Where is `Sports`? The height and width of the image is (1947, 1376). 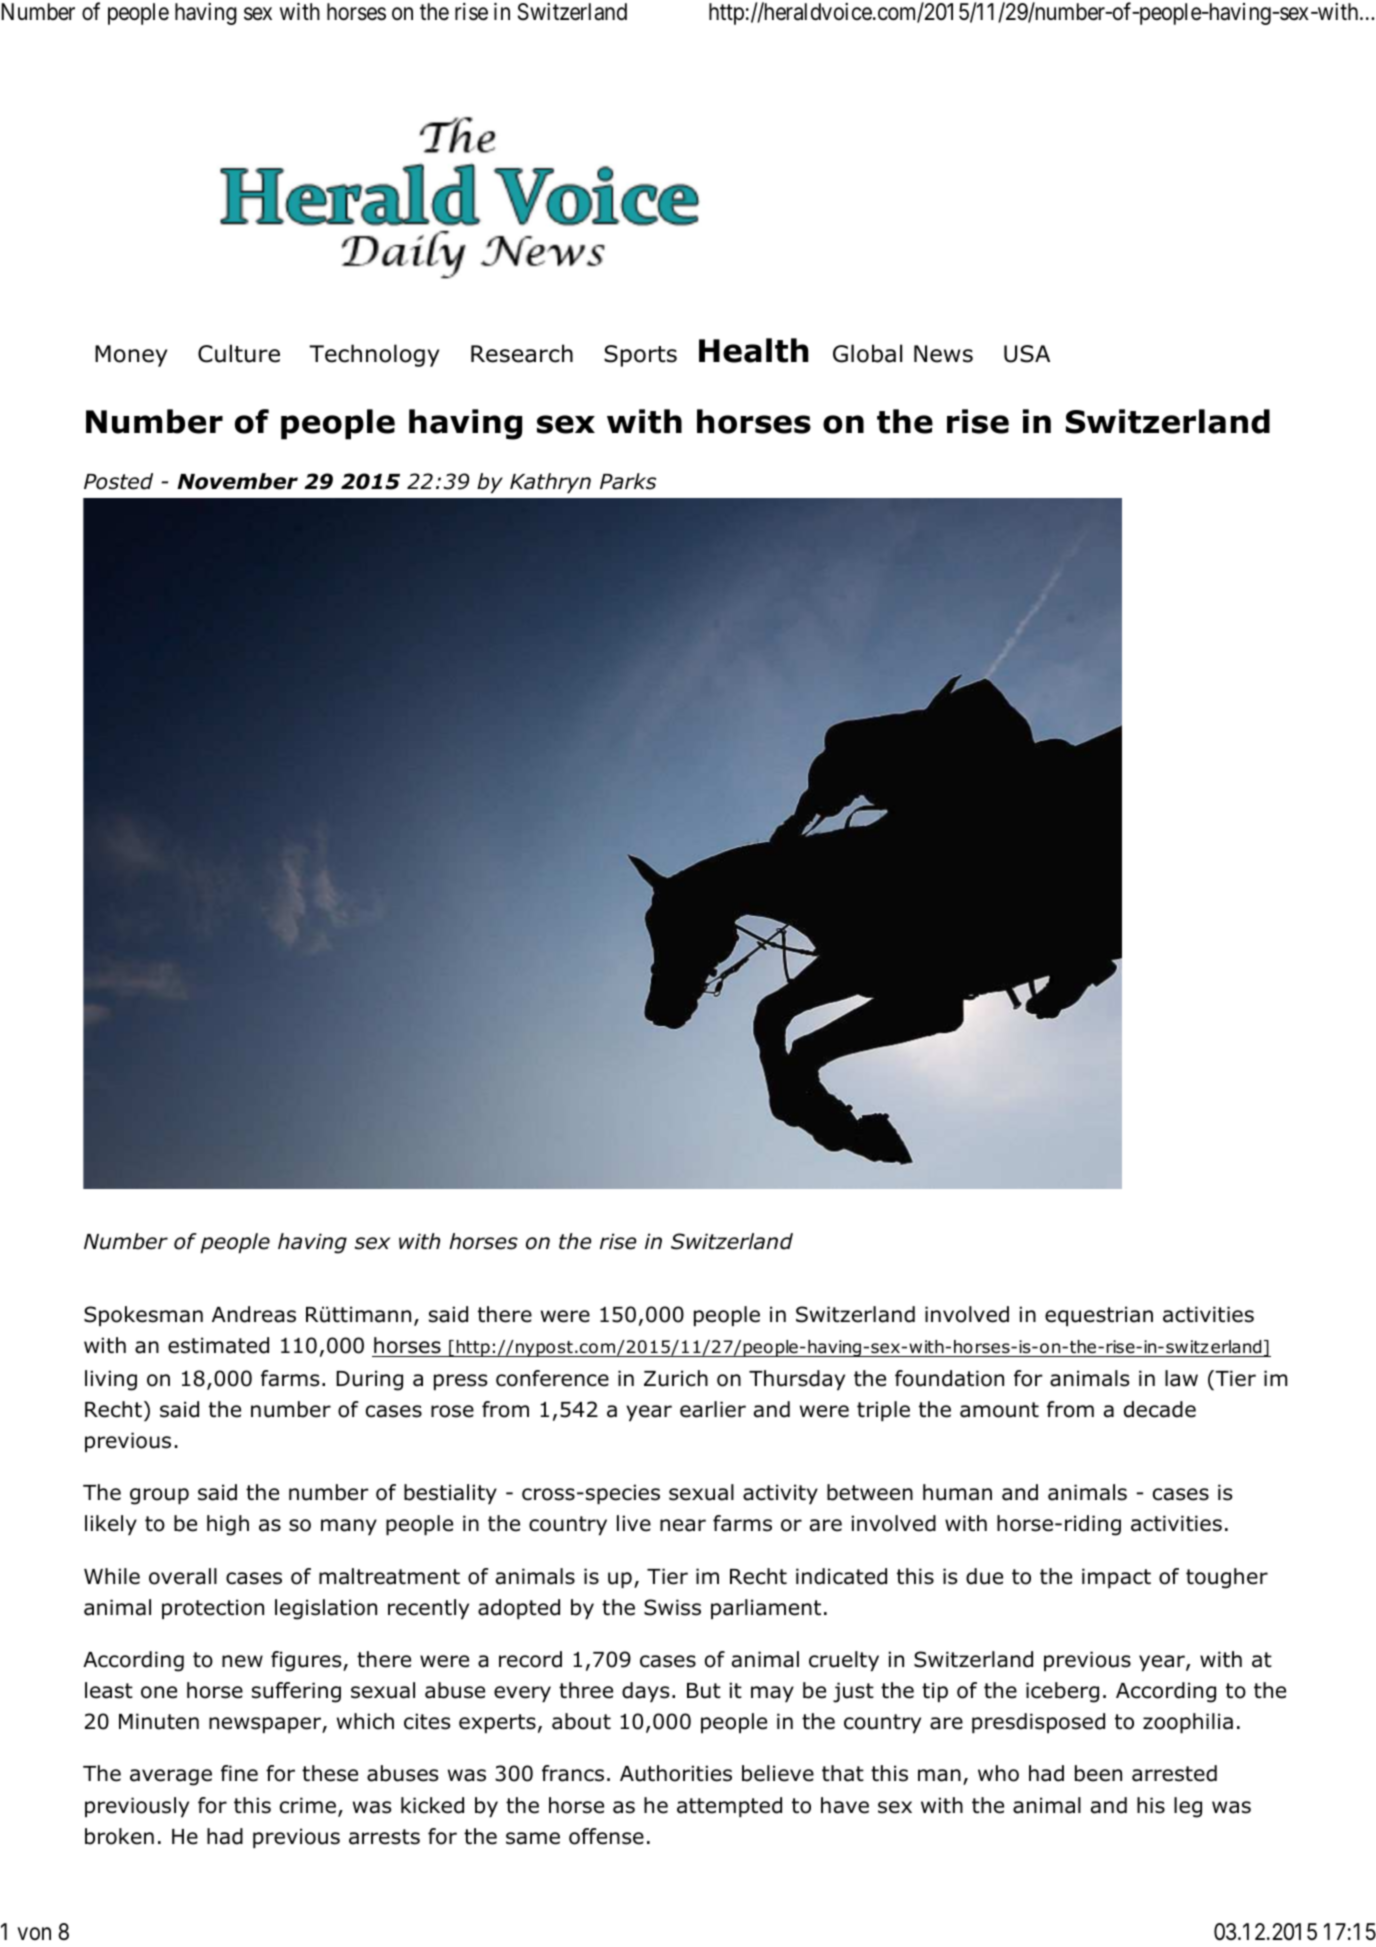
Sports is located at coordinates (640, 356).
